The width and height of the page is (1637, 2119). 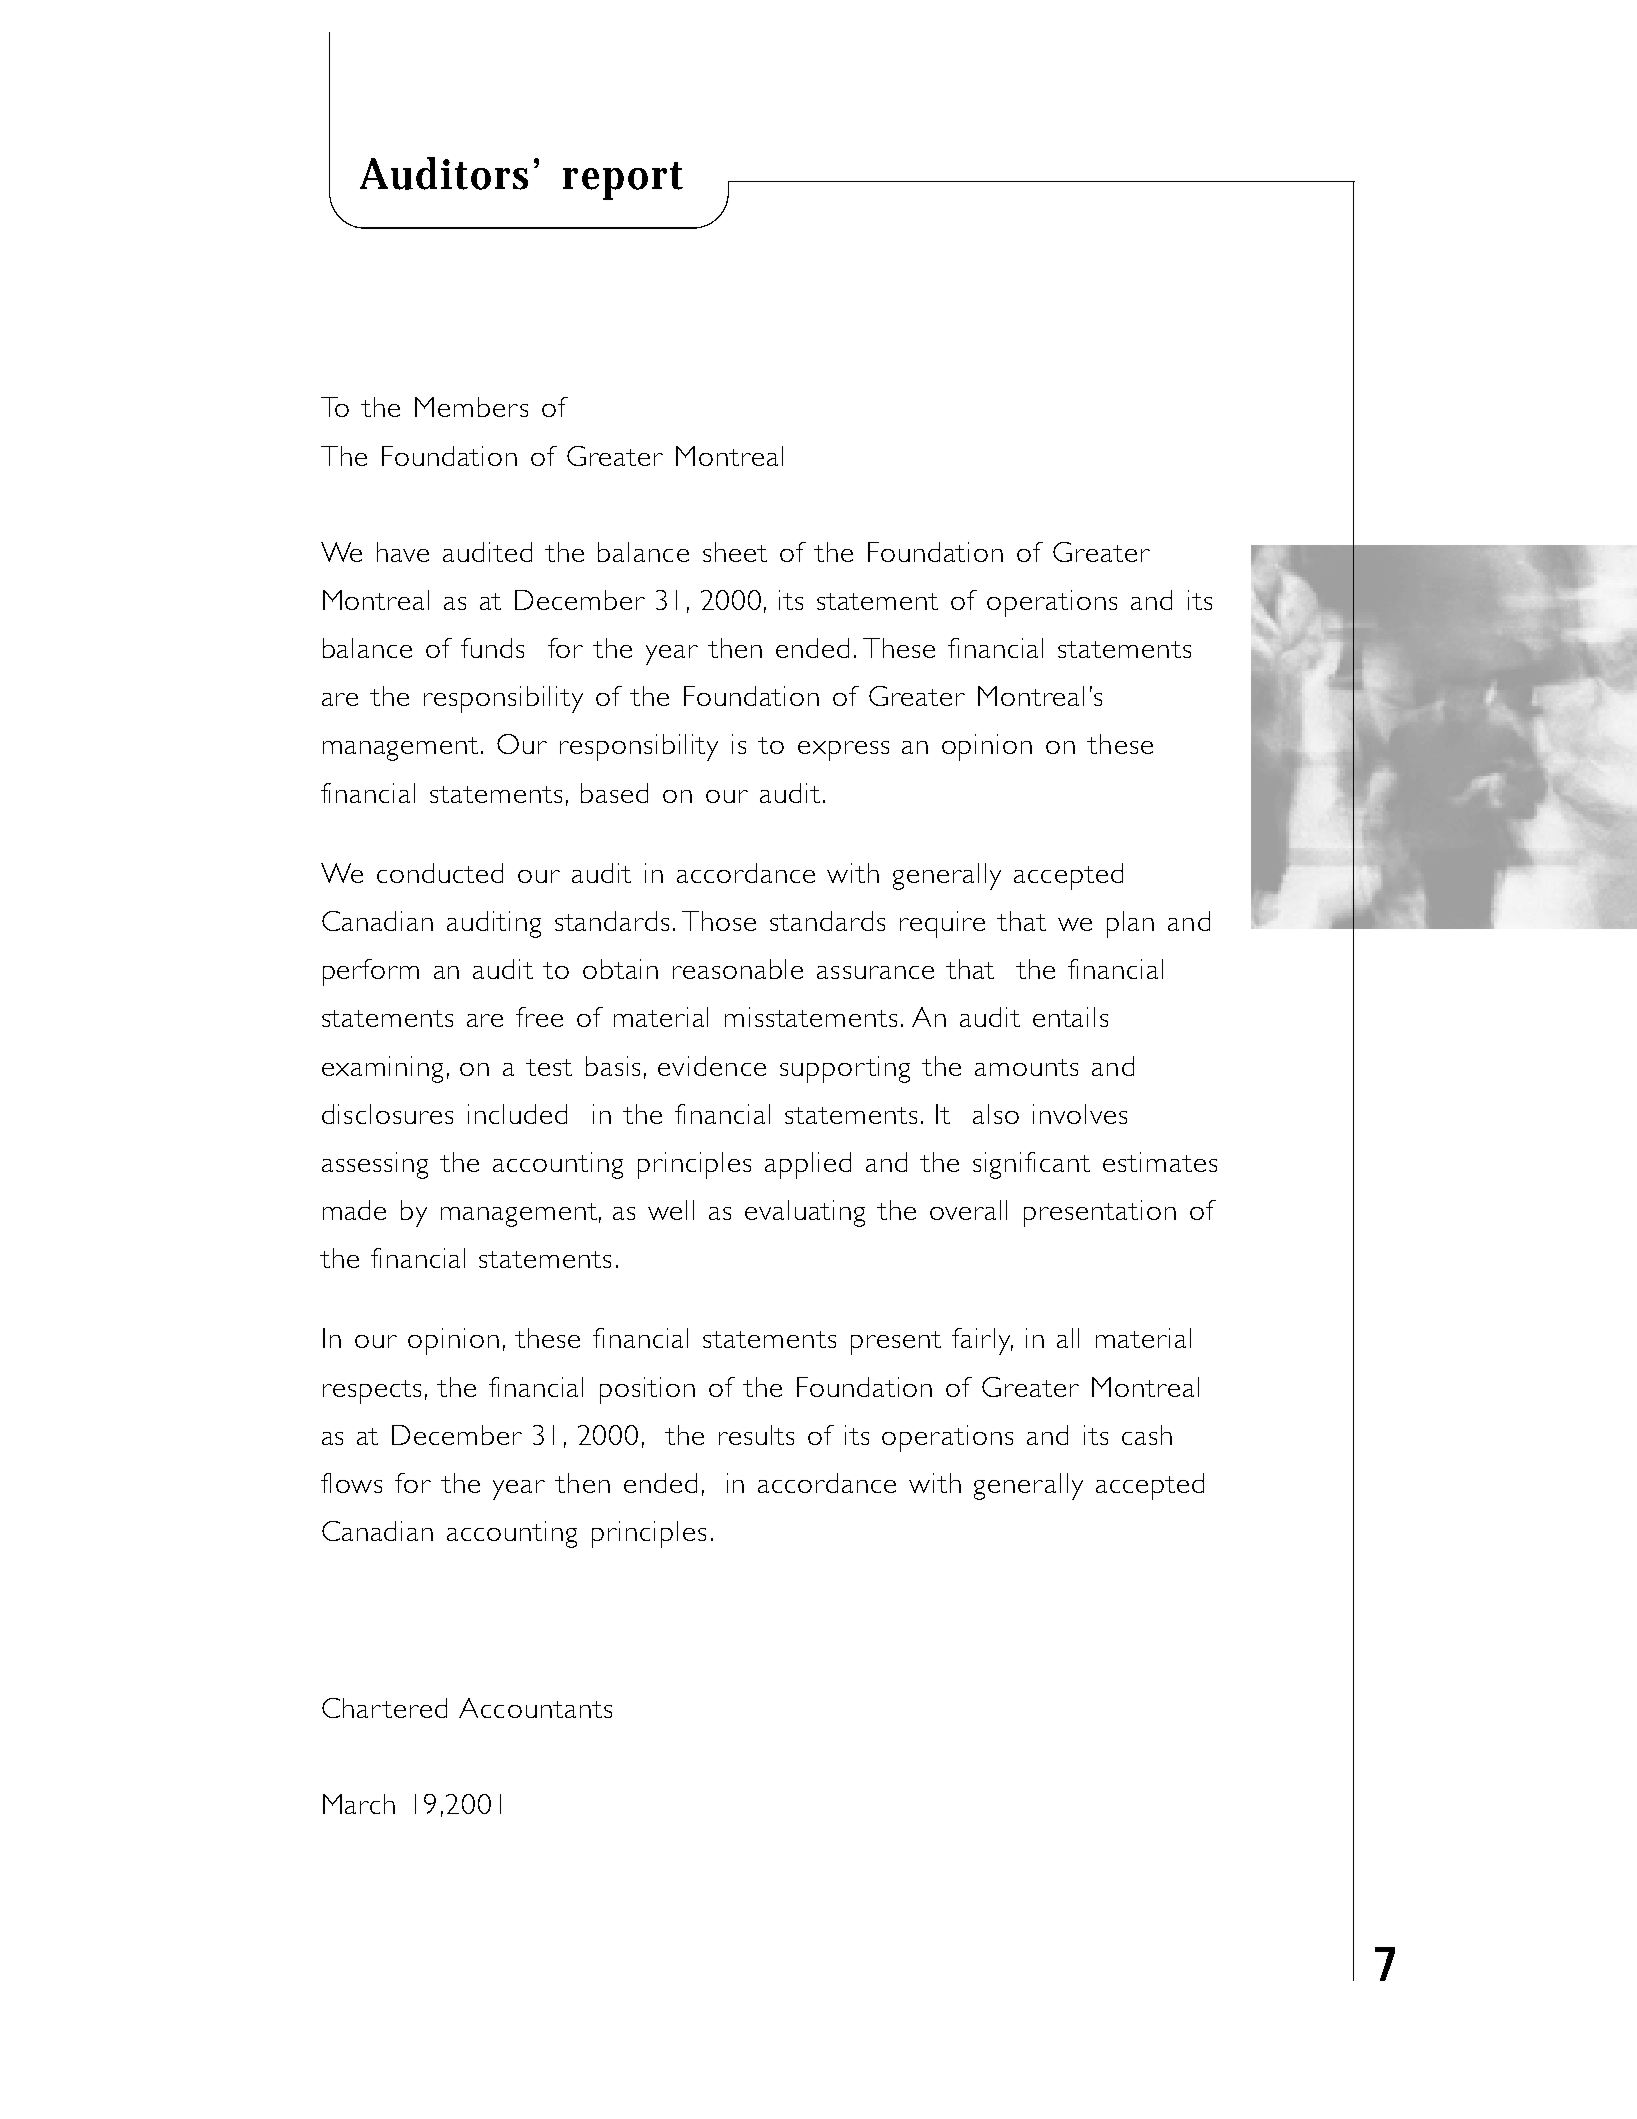 What do you see at coordinates (738, 969) in the page?
I see `reasonable` at bounding box center [738, 969].
